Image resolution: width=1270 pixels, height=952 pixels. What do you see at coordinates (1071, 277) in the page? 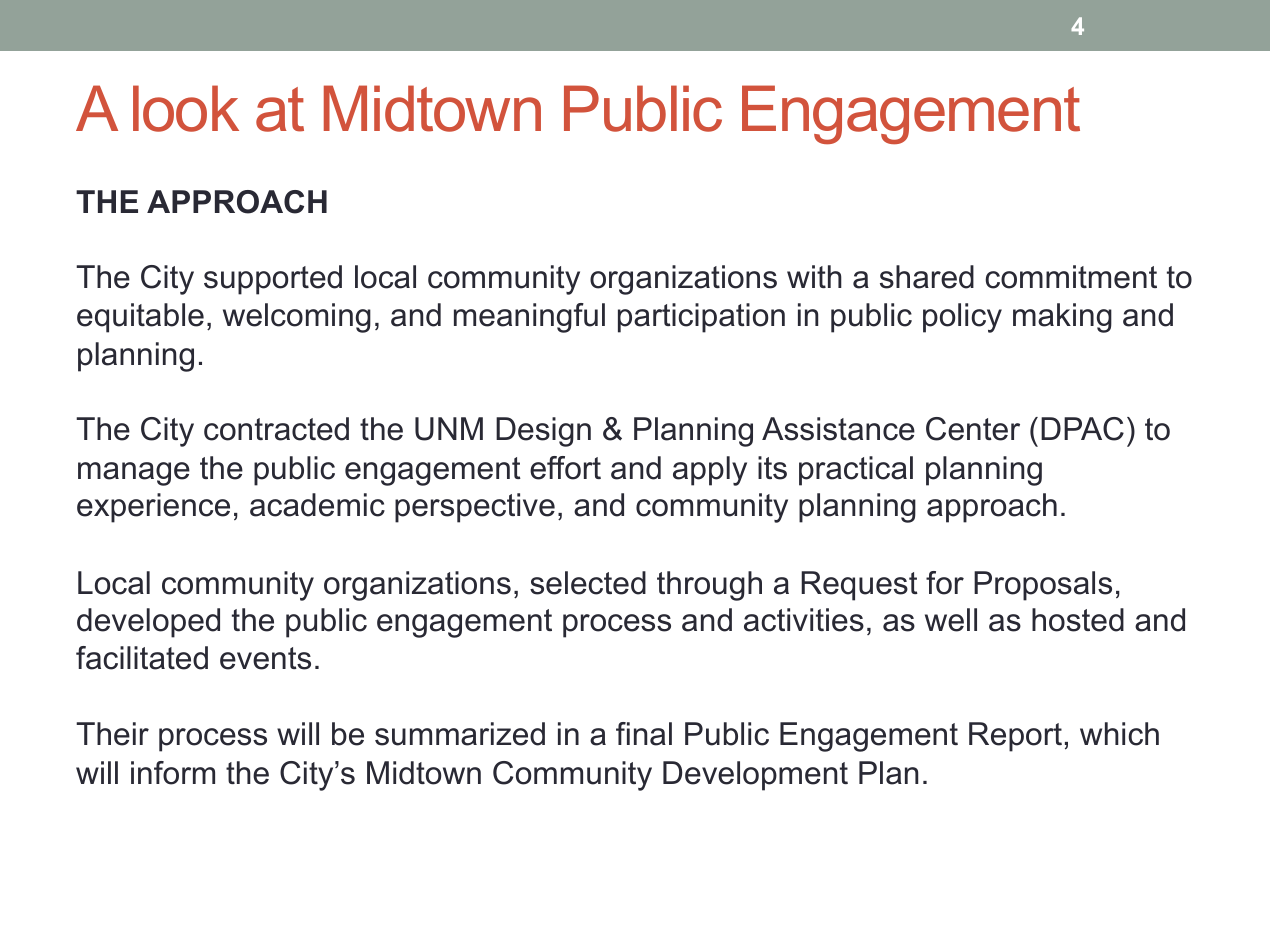
I see `commitment` at bounding box center [1071, 277].
